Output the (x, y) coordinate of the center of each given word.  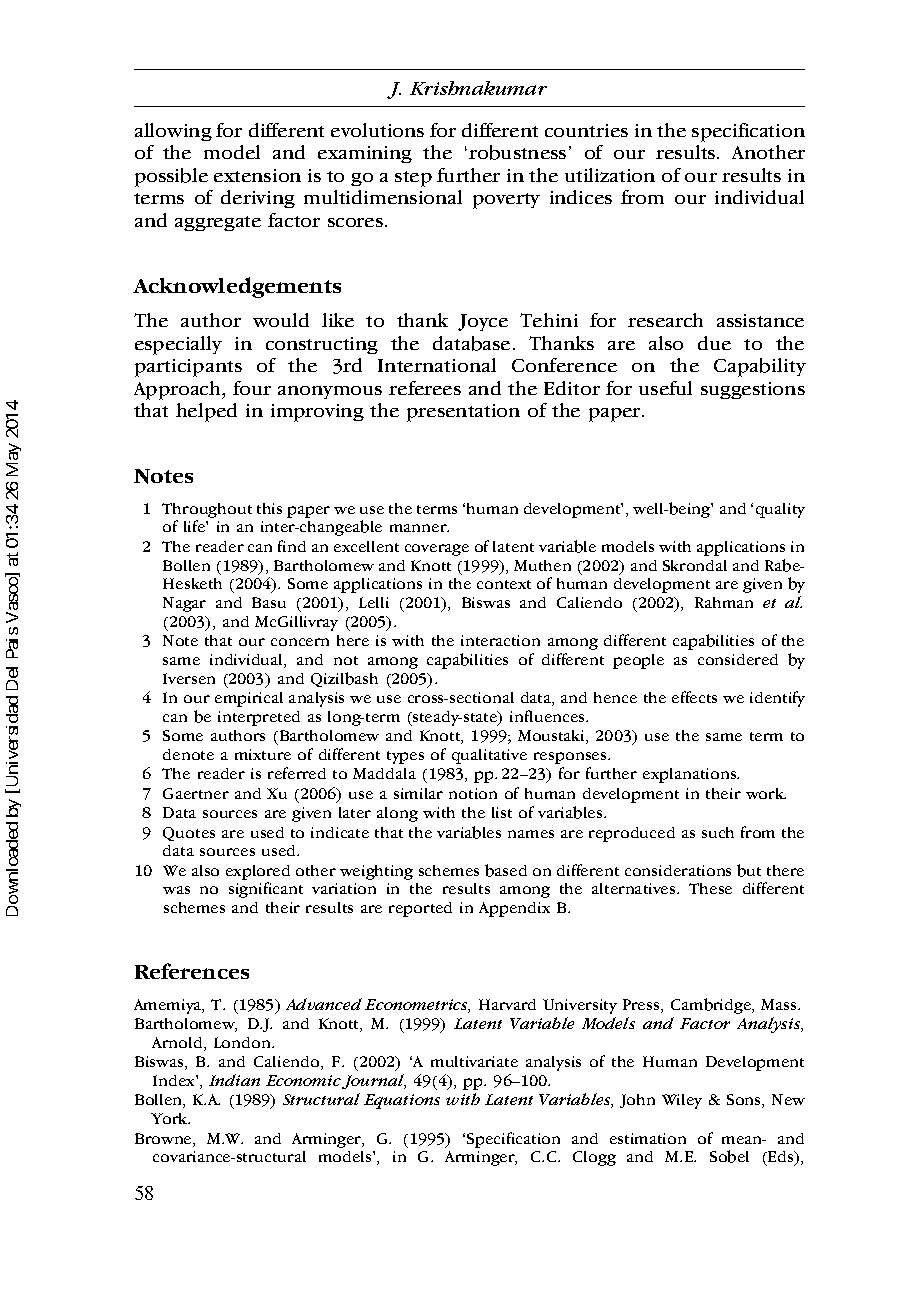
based (506, 870)
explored (258, 872)
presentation (463, 413)
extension (257, 175)
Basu (269, 602)
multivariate (474, 1061)
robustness (517, 152)
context (504, 584)
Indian (234, 1080)
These (710, 888)
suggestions (753, 390)
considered (738, 659)
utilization (610, 175)
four (252, 388)
